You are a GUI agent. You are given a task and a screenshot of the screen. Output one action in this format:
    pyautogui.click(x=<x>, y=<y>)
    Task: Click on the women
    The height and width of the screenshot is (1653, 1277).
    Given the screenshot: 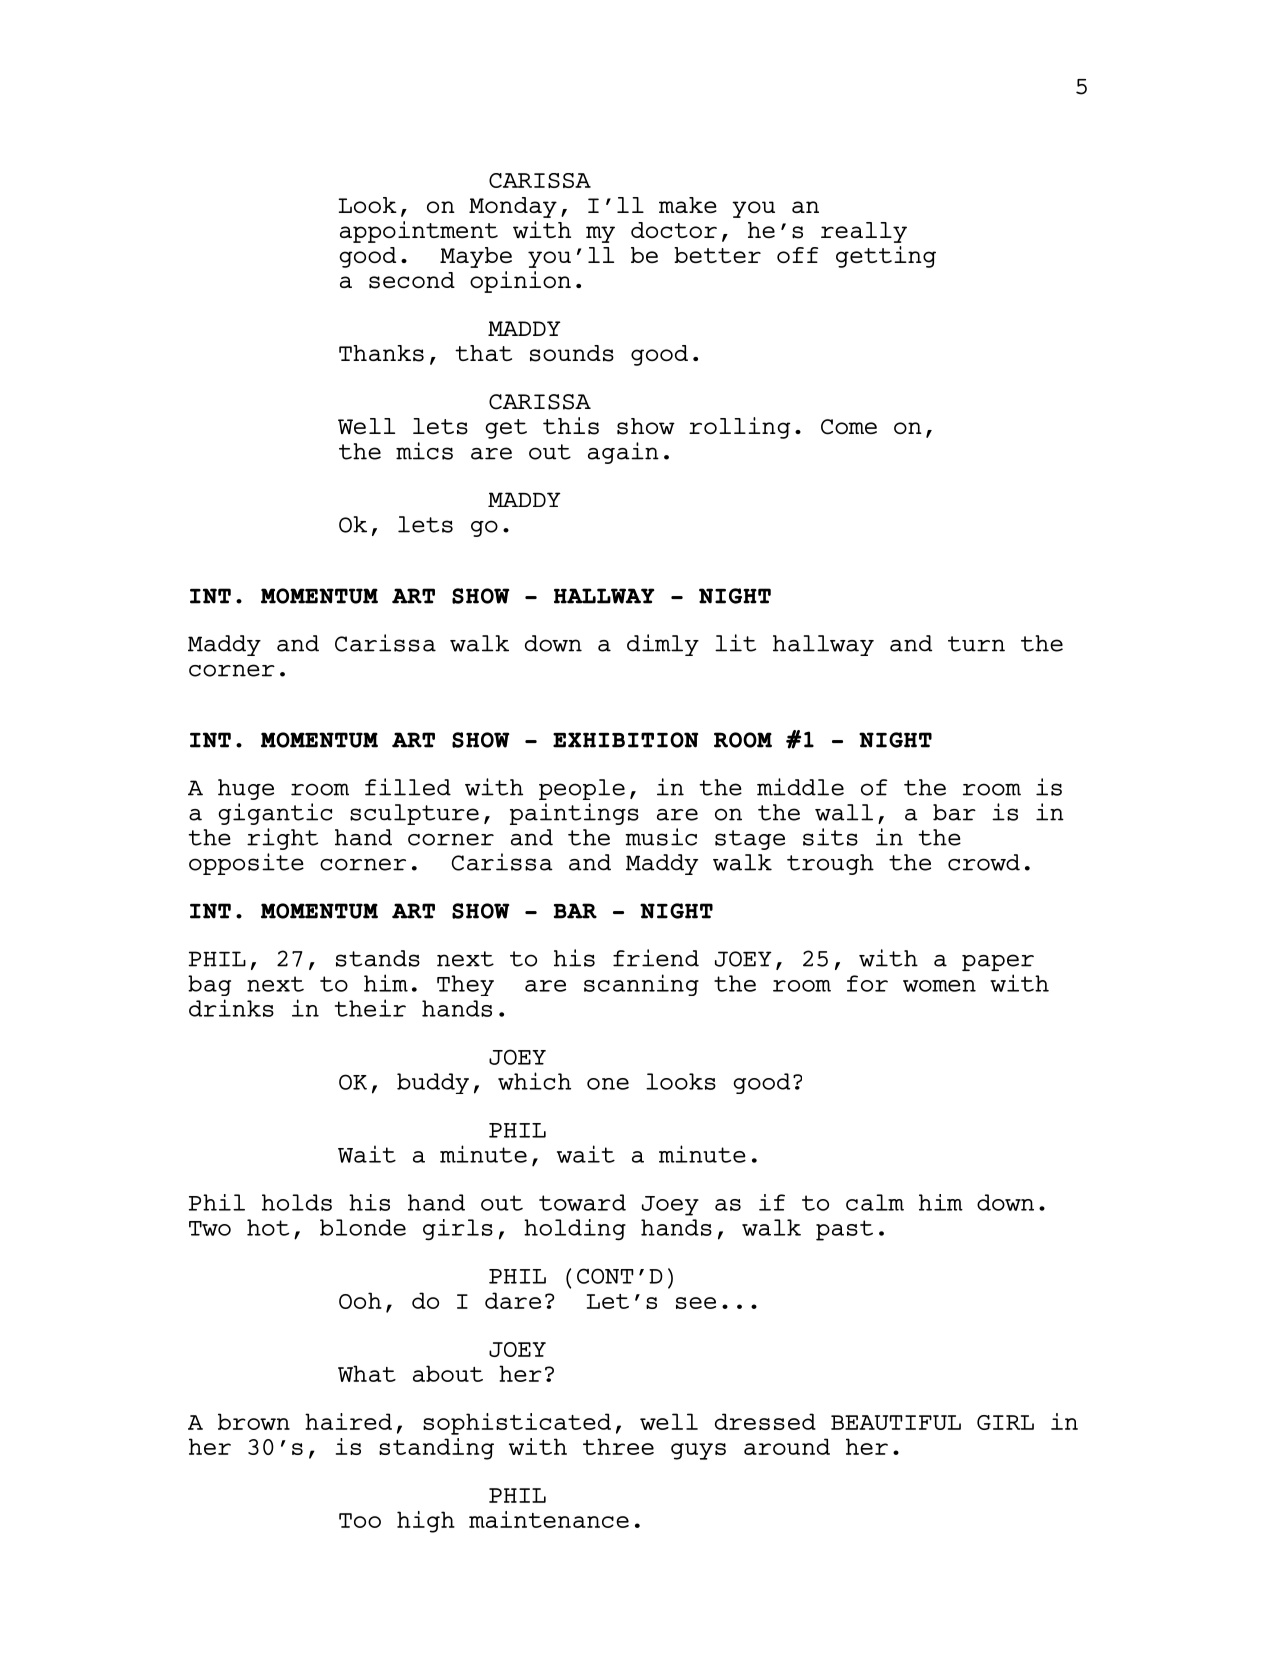 What is the action you would take?
    pyautogui.click(x=939, y=986)
